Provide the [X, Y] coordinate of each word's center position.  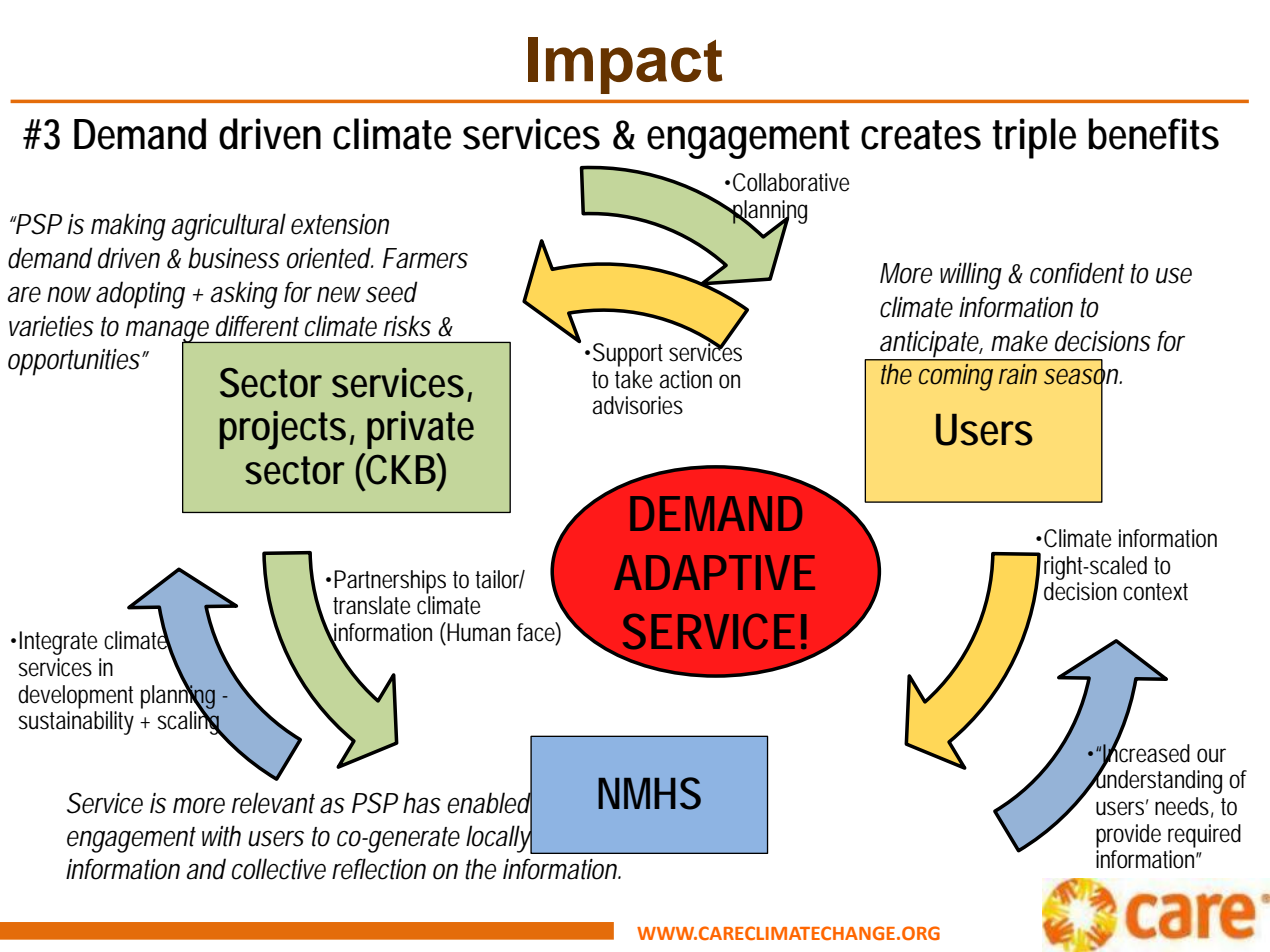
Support [628, 355]
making [128, 227]
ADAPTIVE [714, 572]
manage [169, 333]
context [1155, 592]
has [422, 803]
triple [1034, 138]
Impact [625, 65]
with [221, 836]
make [1019, 341]
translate [371, 605]
